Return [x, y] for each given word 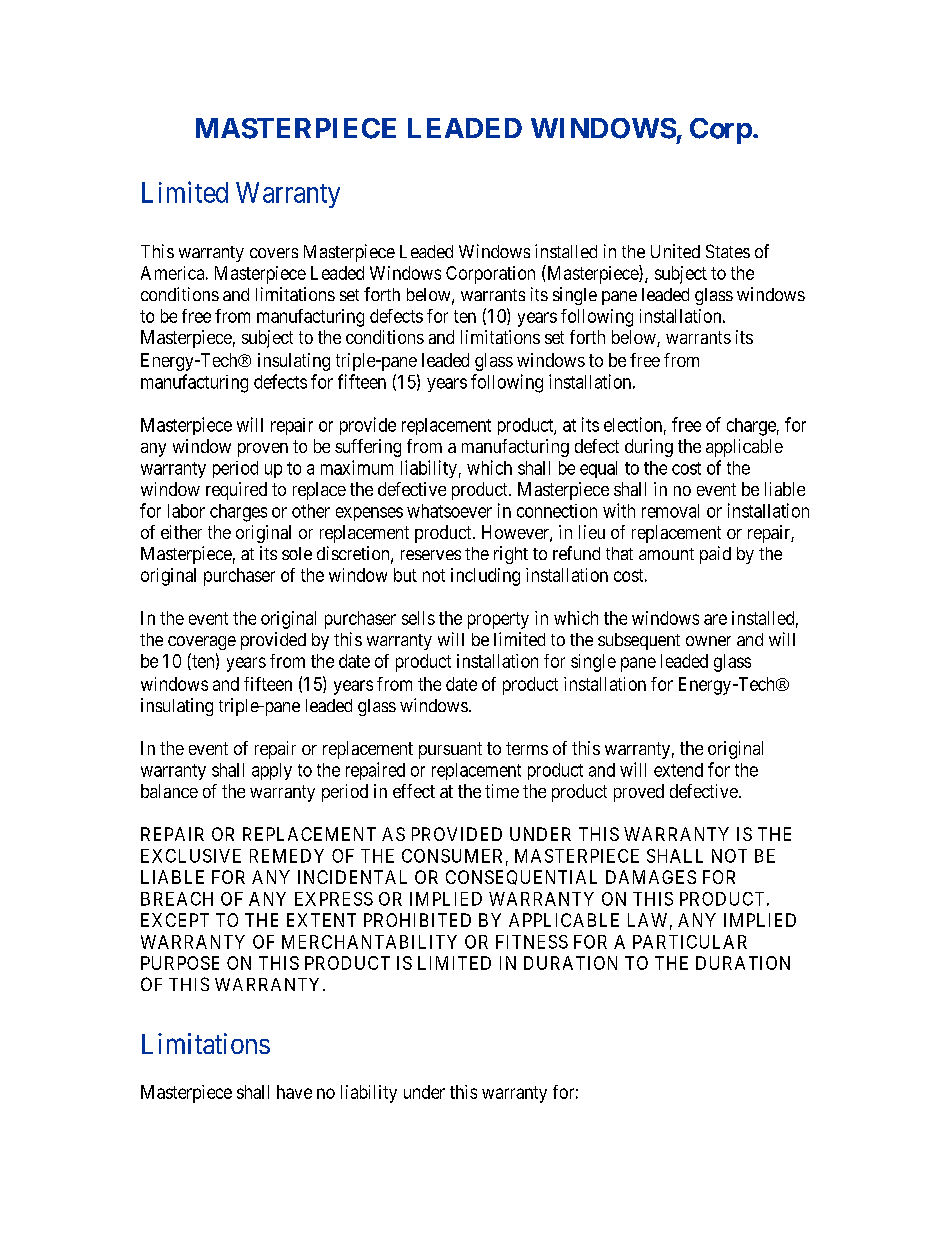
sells [418, 618]
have [294, 1092]
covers [274, 253]
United [675, 251]
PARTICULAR [690, 942]
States [728, 251]
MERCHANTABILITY [369, 942]
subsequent [639, 641]
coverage [202, 643]
